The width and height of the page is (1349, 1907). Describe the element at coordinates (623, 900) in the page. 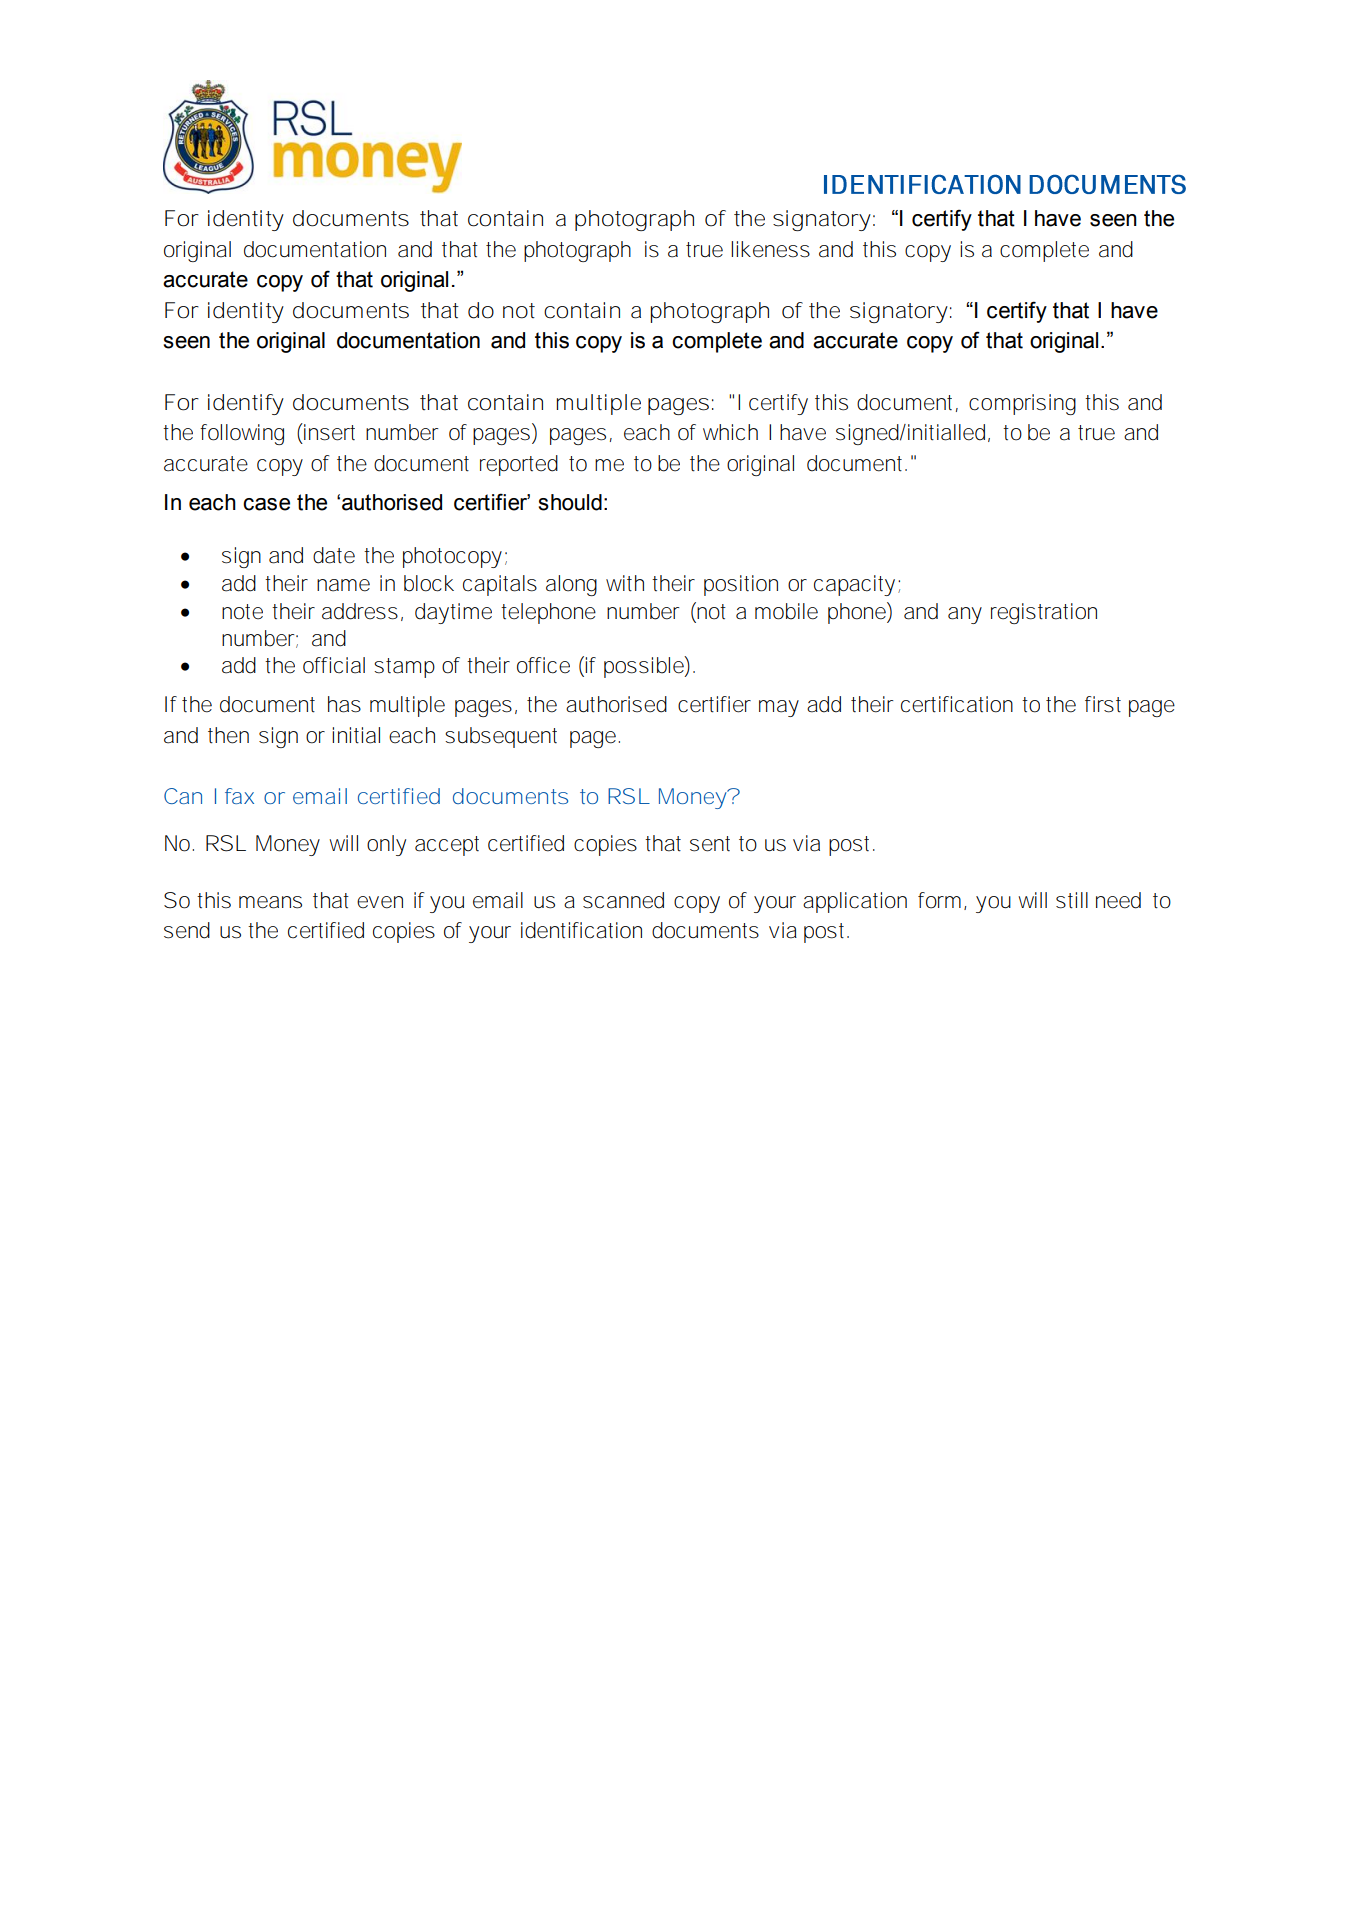

I see `scanned` at that location.
